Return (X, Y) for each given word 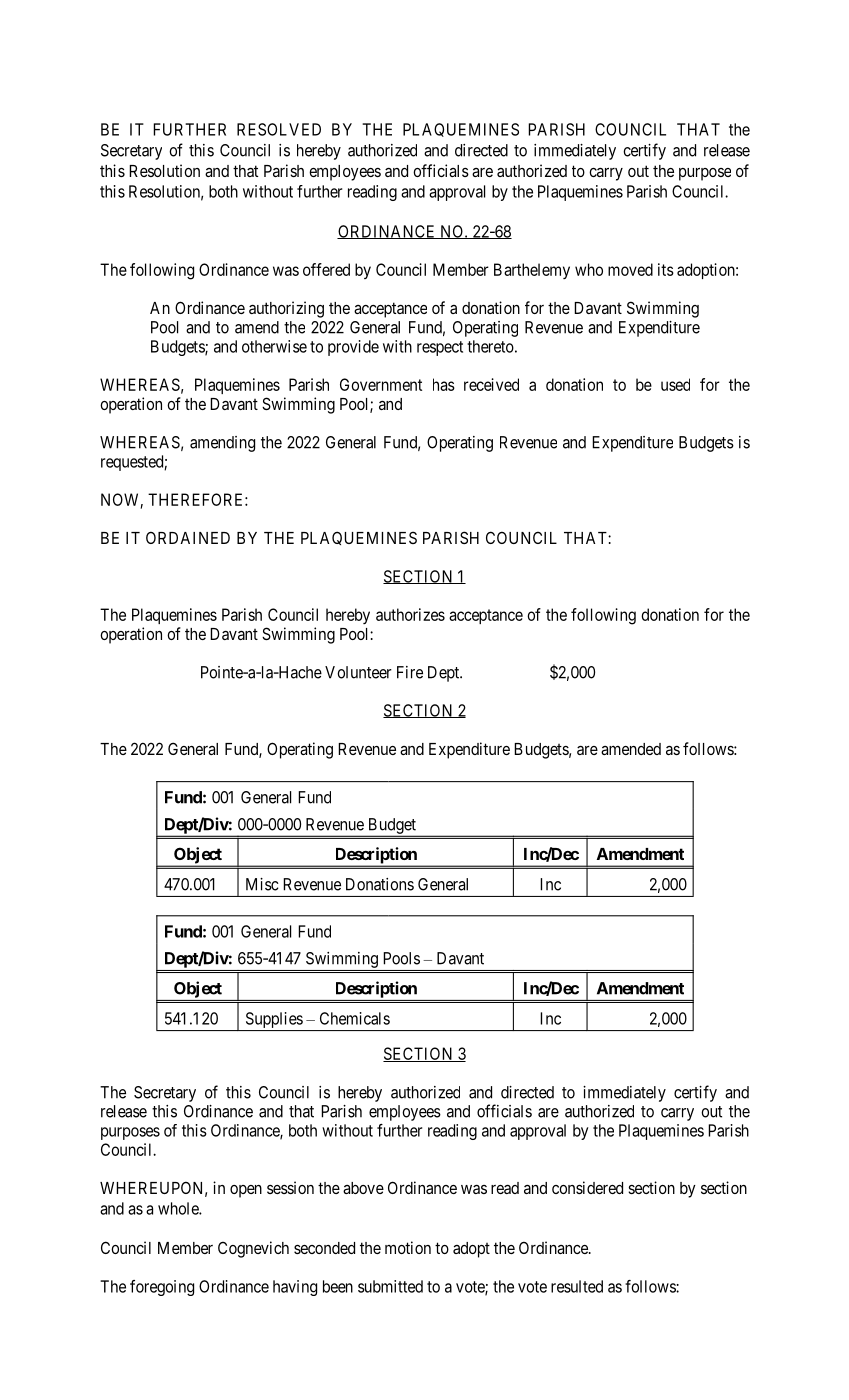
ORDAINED (188, 537)
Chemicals (355, 1018)
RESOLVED (279, 129)
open (246, 1191)
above (363, 1188)
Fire (410, 672)
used (675, 384)
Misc (262, 884)
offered (326, 269)
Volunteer (358, 672)
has (444, 384)
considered (587, 1187)
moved (630, 269)
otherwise (274, 346)
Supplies (273, 1021)
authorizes (410, 614)
